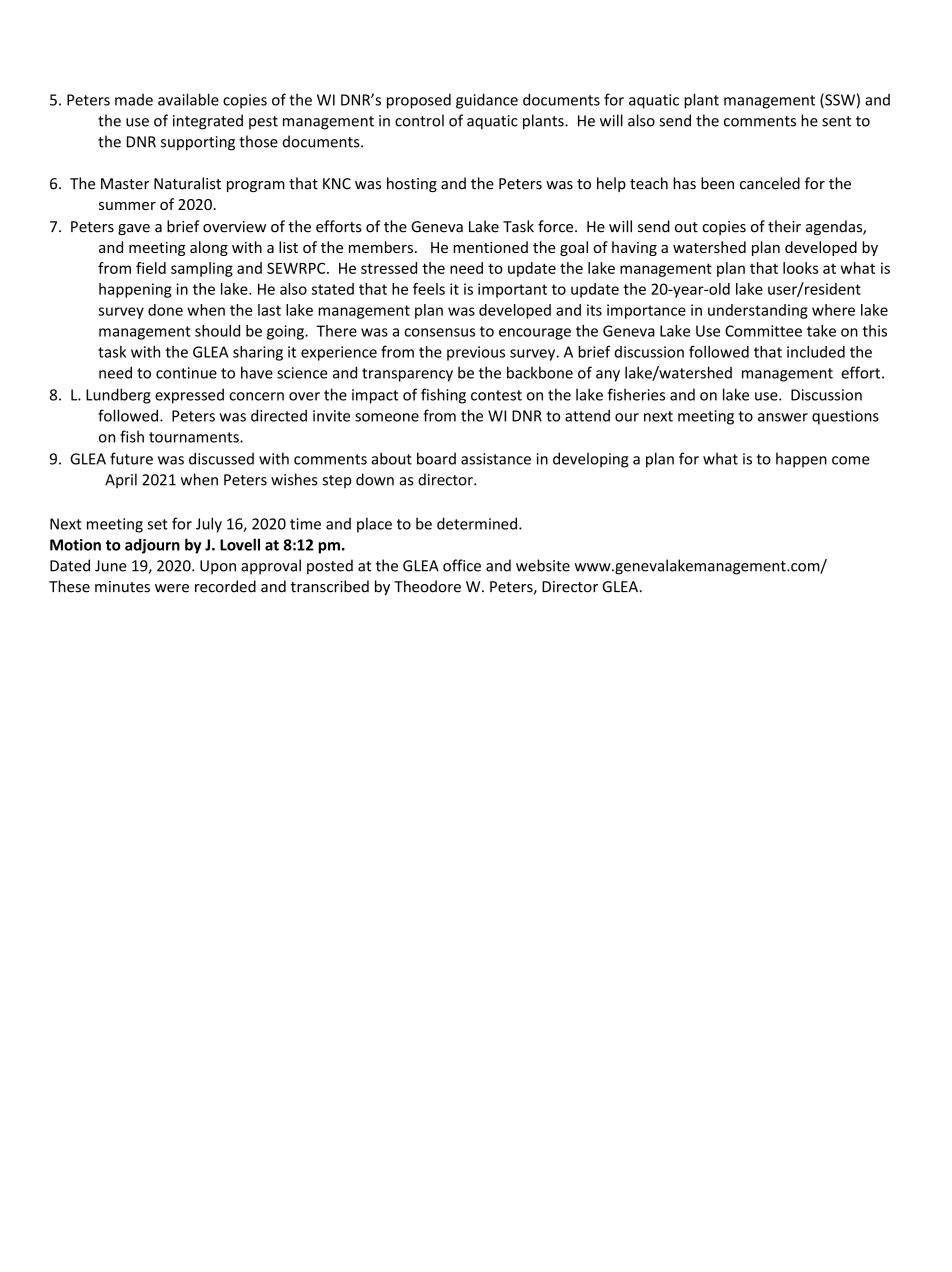 This screenshot has height=1272, width=952. I want to click on answer, so click(783, 417).
